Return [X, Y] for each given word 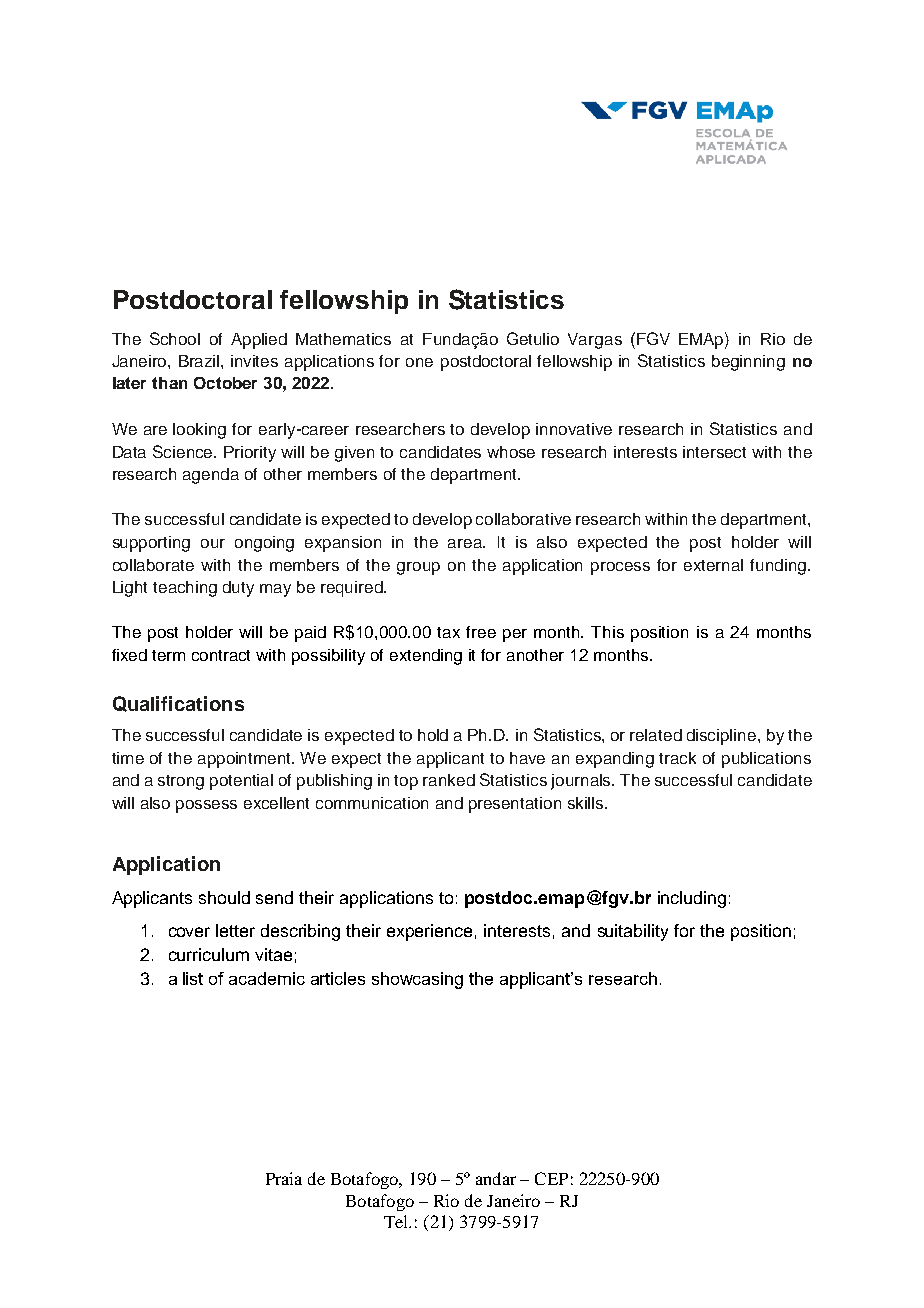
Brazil [200, 361]
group [418, 568]
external [713, 565]
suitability [633, 932]
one [419, 362]
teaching [185, 589]
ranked [449, 780]
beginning [748, 363]
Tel [397, 1221]
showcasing [417, 980]
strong [181, 782]
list [193, 978]
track [677, 758]
